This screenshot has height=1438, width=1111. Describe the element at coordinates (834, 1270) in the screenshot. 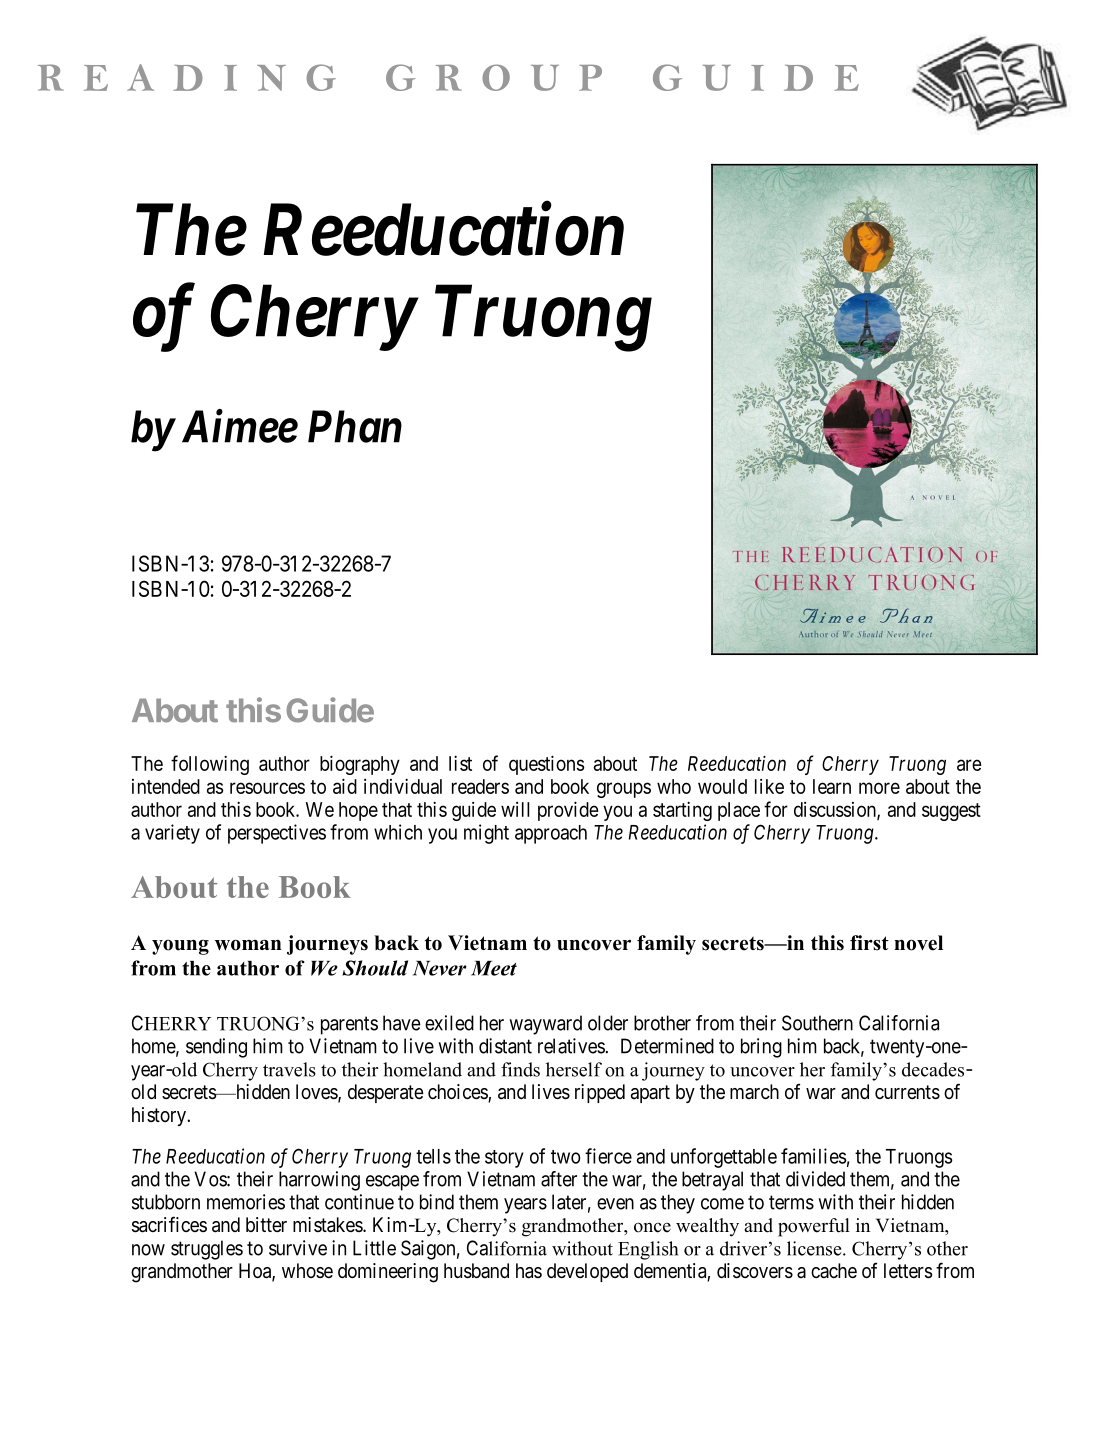

I see `cache` at that location.
